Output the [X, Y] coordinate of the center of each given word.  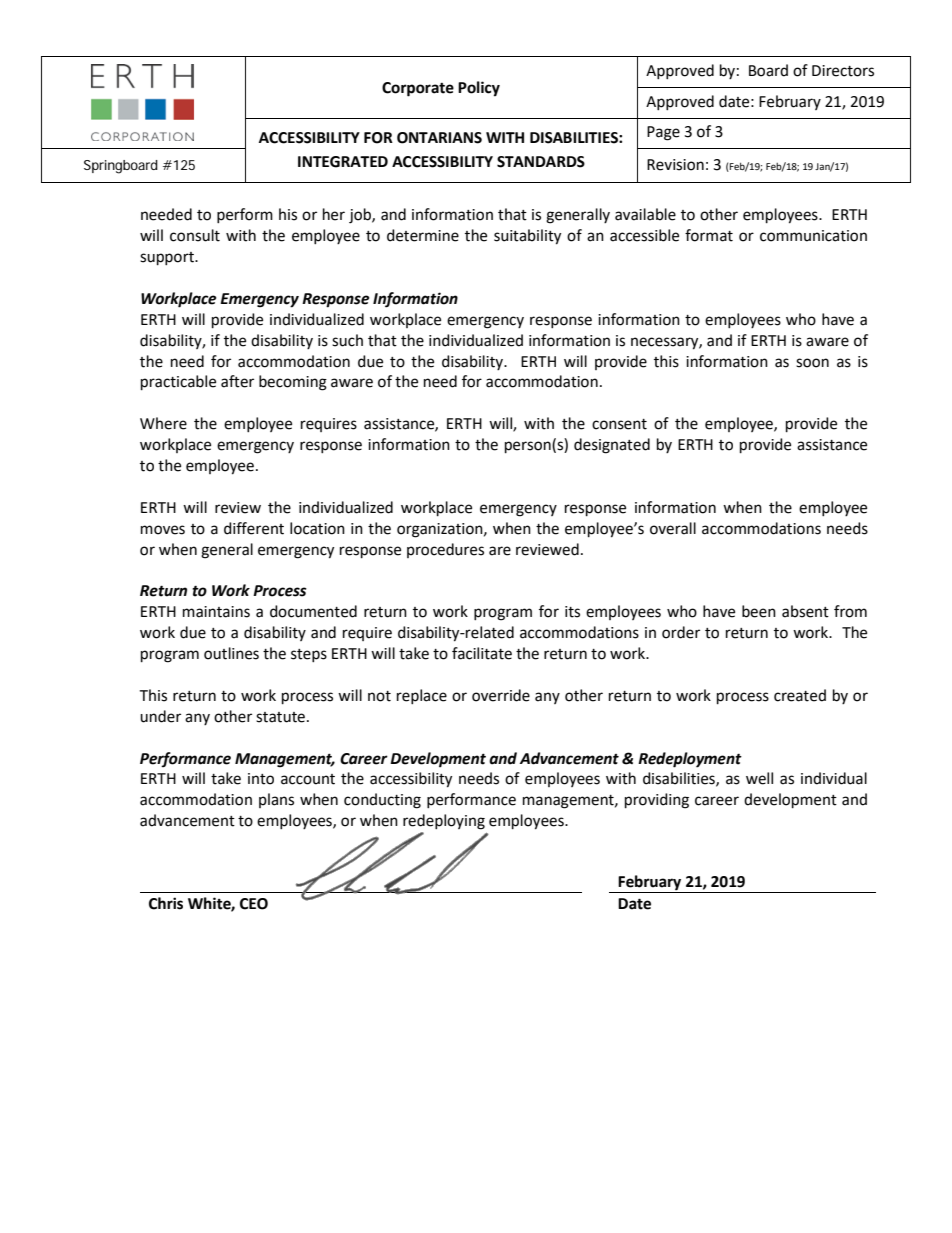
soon [812, 363]
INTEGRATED [343, 162]
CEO [254, 904]
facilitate [482, 653]
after [237, 381]
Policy [479, 89]
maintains [216, 612]
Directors [843, 71]
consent [619, 424]
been [759, 611]
